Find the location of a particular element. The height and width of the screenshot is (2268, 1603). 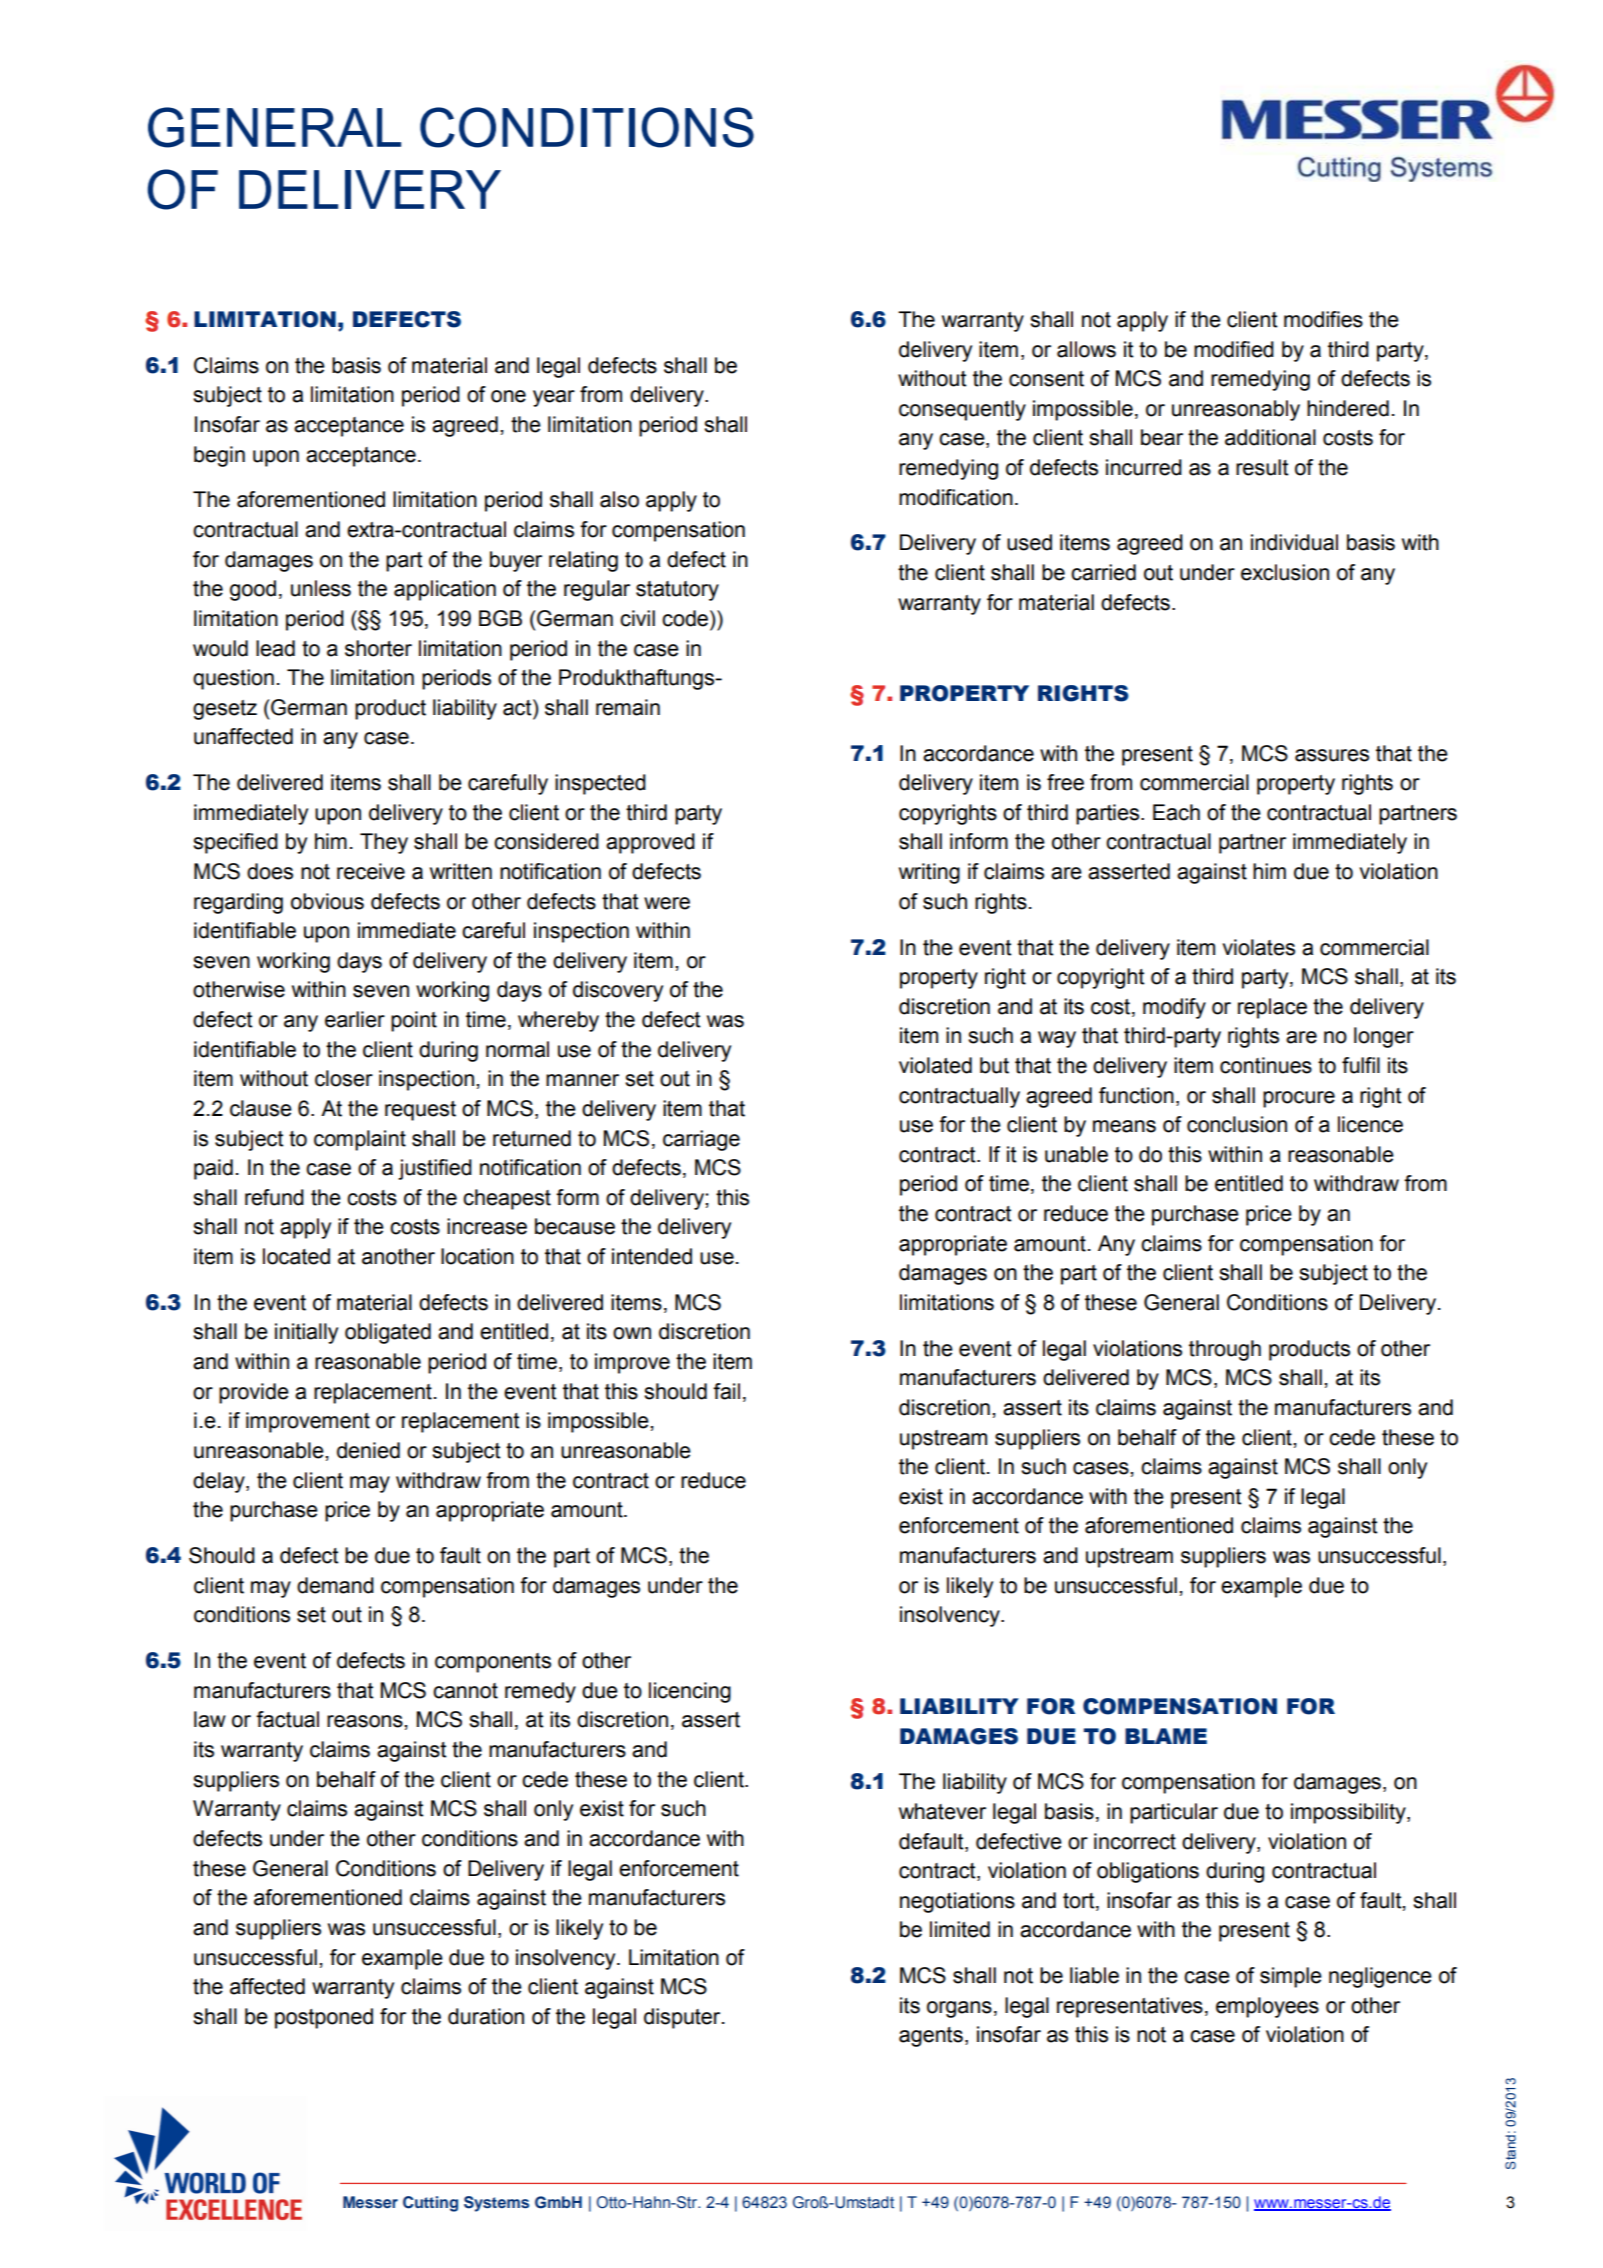

BLAME is located at coordinates (1166, 1736).
